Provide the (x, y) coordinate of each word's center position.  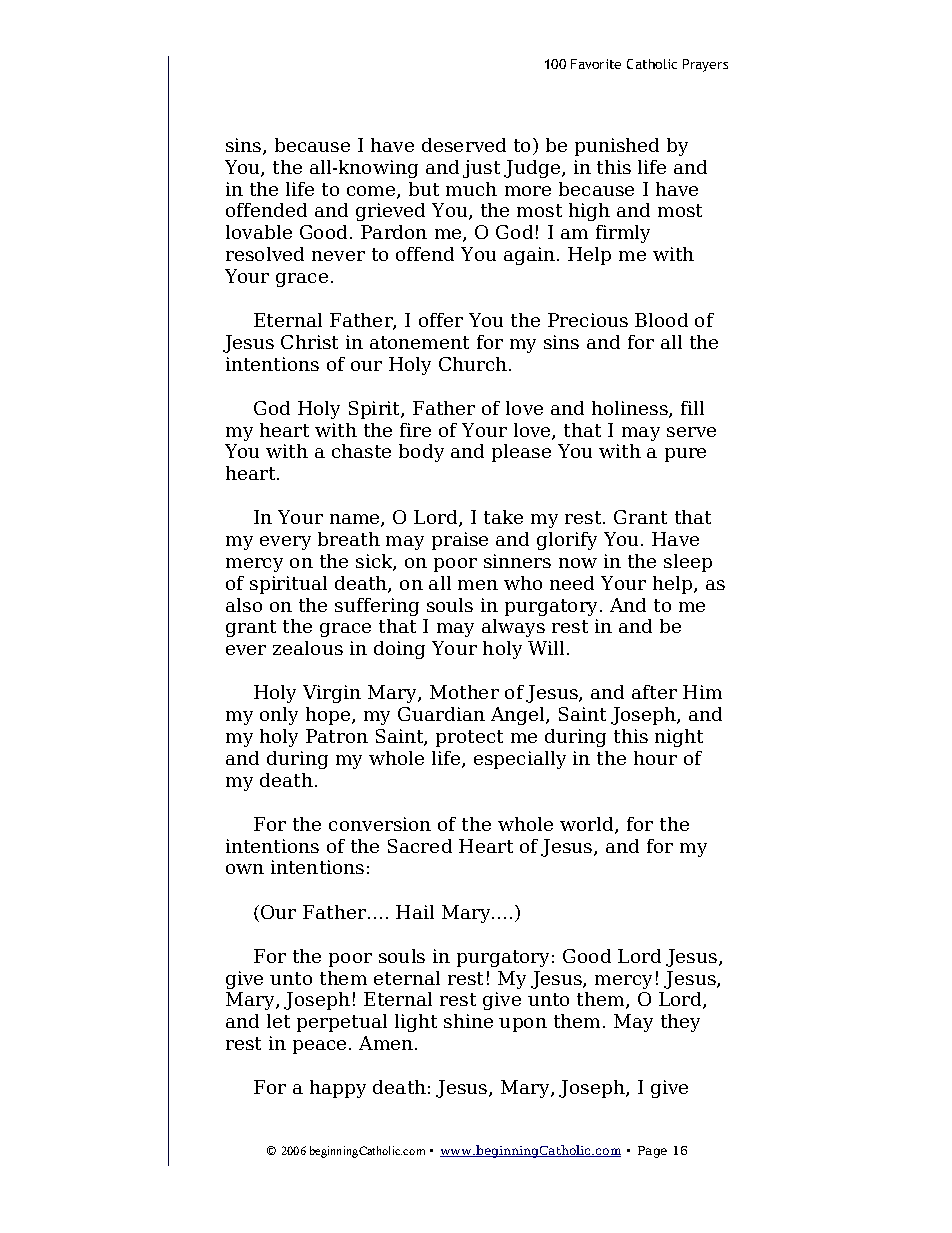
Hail (415, 912)
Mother (464, 692)
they (680, 1023)
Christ (309, 342)
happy (338, 1089)
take (503, 517)
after (654, 692)
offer (441, 320)
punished (617, 147)
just (481, 169)
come (372, 192)
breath (349, 539)
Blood (661, 320)
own (245, 869)
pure (685, 455)
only (279, 716)
